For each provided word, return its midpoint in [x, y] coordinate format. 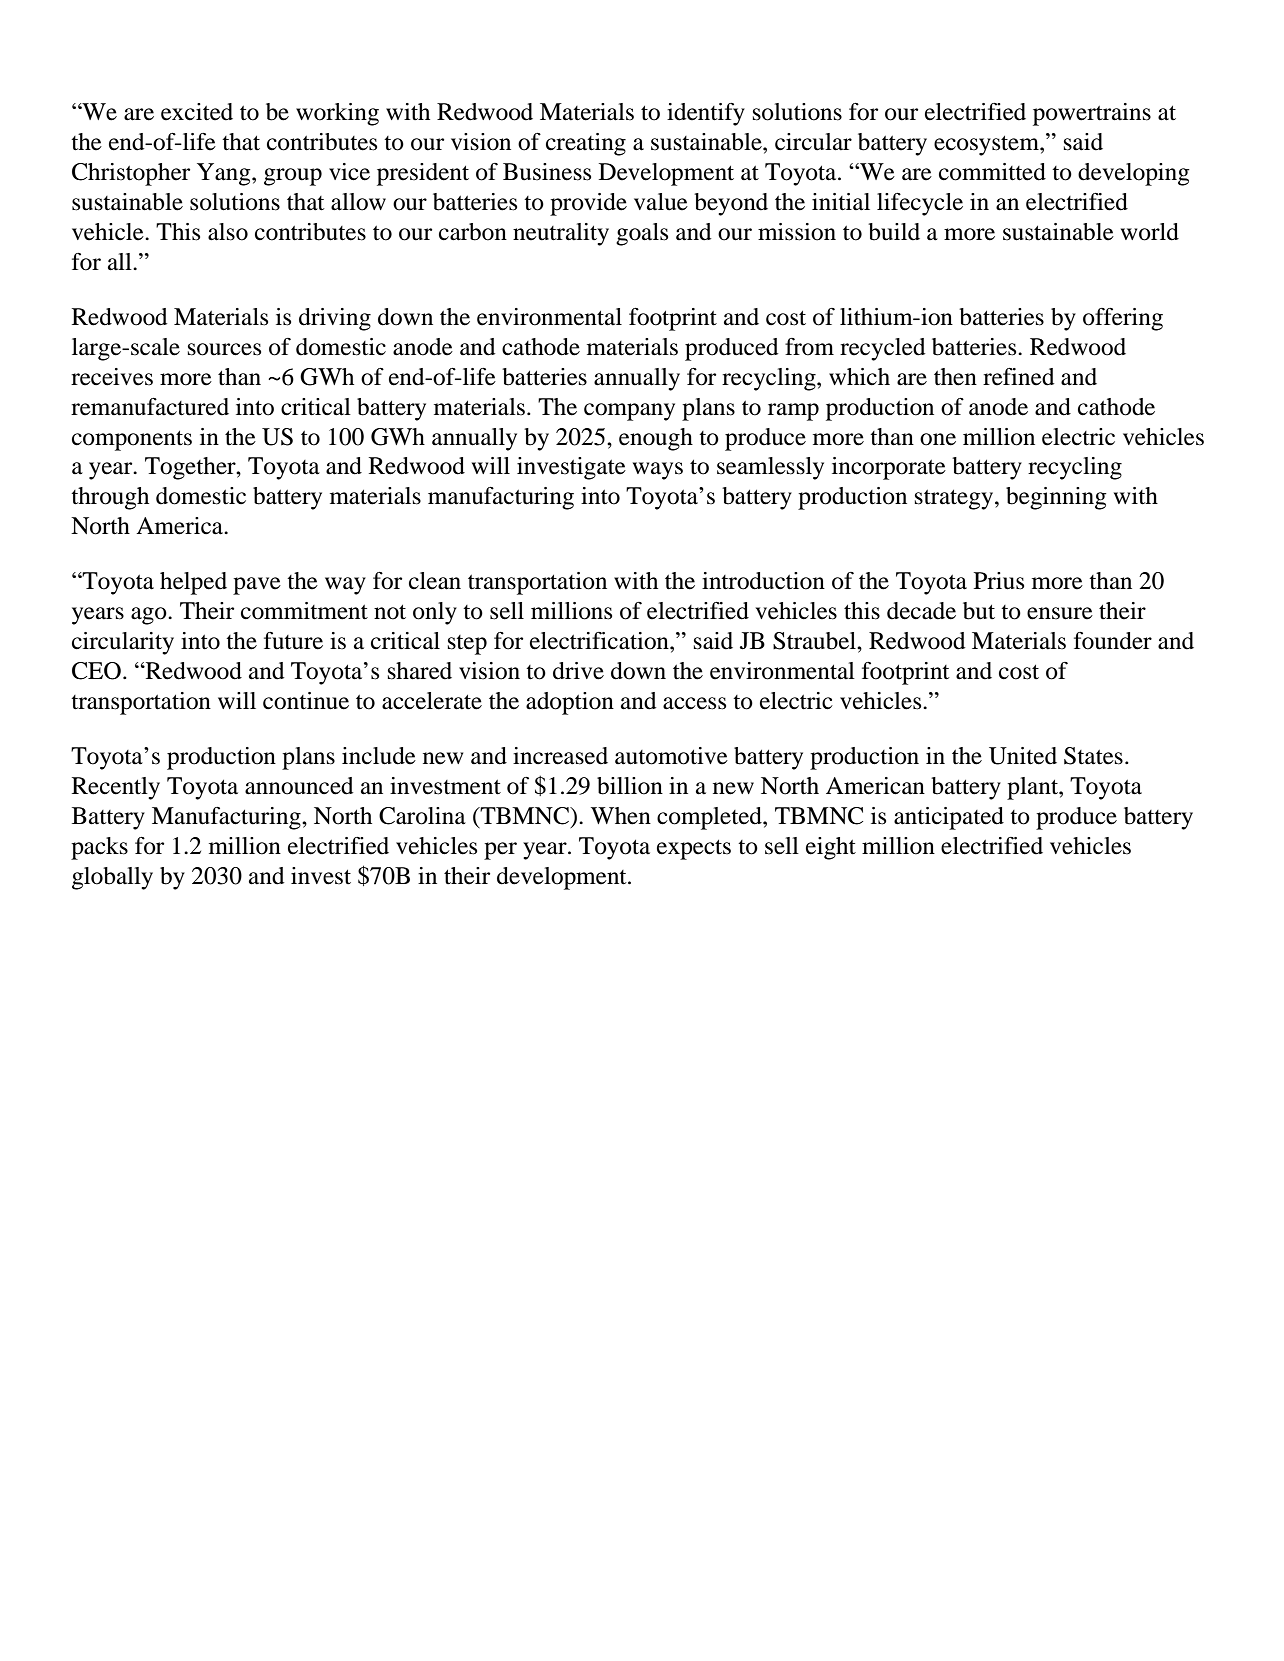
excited [197, 112]
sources [224, 349]
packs [99, 848]
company [629, 412]
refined [1019, 377]
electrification [600, 641]
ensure [1060, 613]
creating [586, 144]
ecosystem [987, 146]
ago [150, 616]
